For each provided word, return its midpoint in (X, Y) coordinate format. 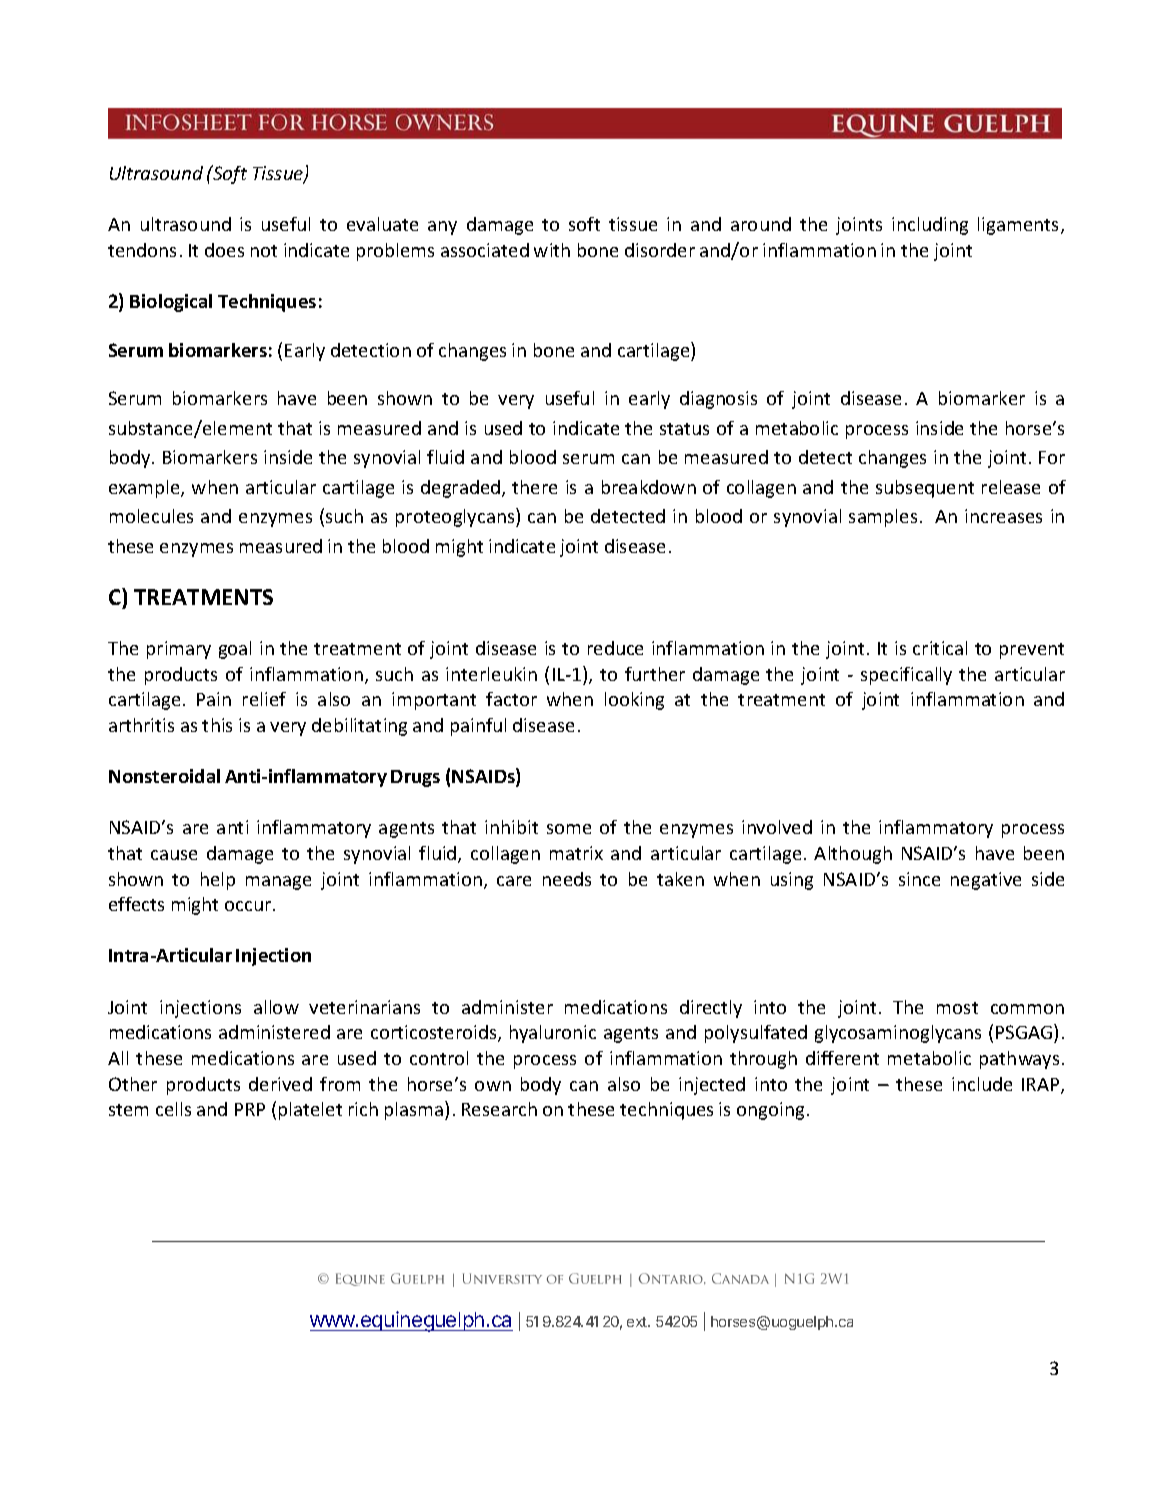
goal (235, 650)
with (552, 250)
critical (940, 648)
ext (638, 1322)
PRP (250, 1109)
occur (249, 906)
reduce (615, 648)
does (224, 250)
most (957, 1008)
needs (567, 879)
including (930, 226)
